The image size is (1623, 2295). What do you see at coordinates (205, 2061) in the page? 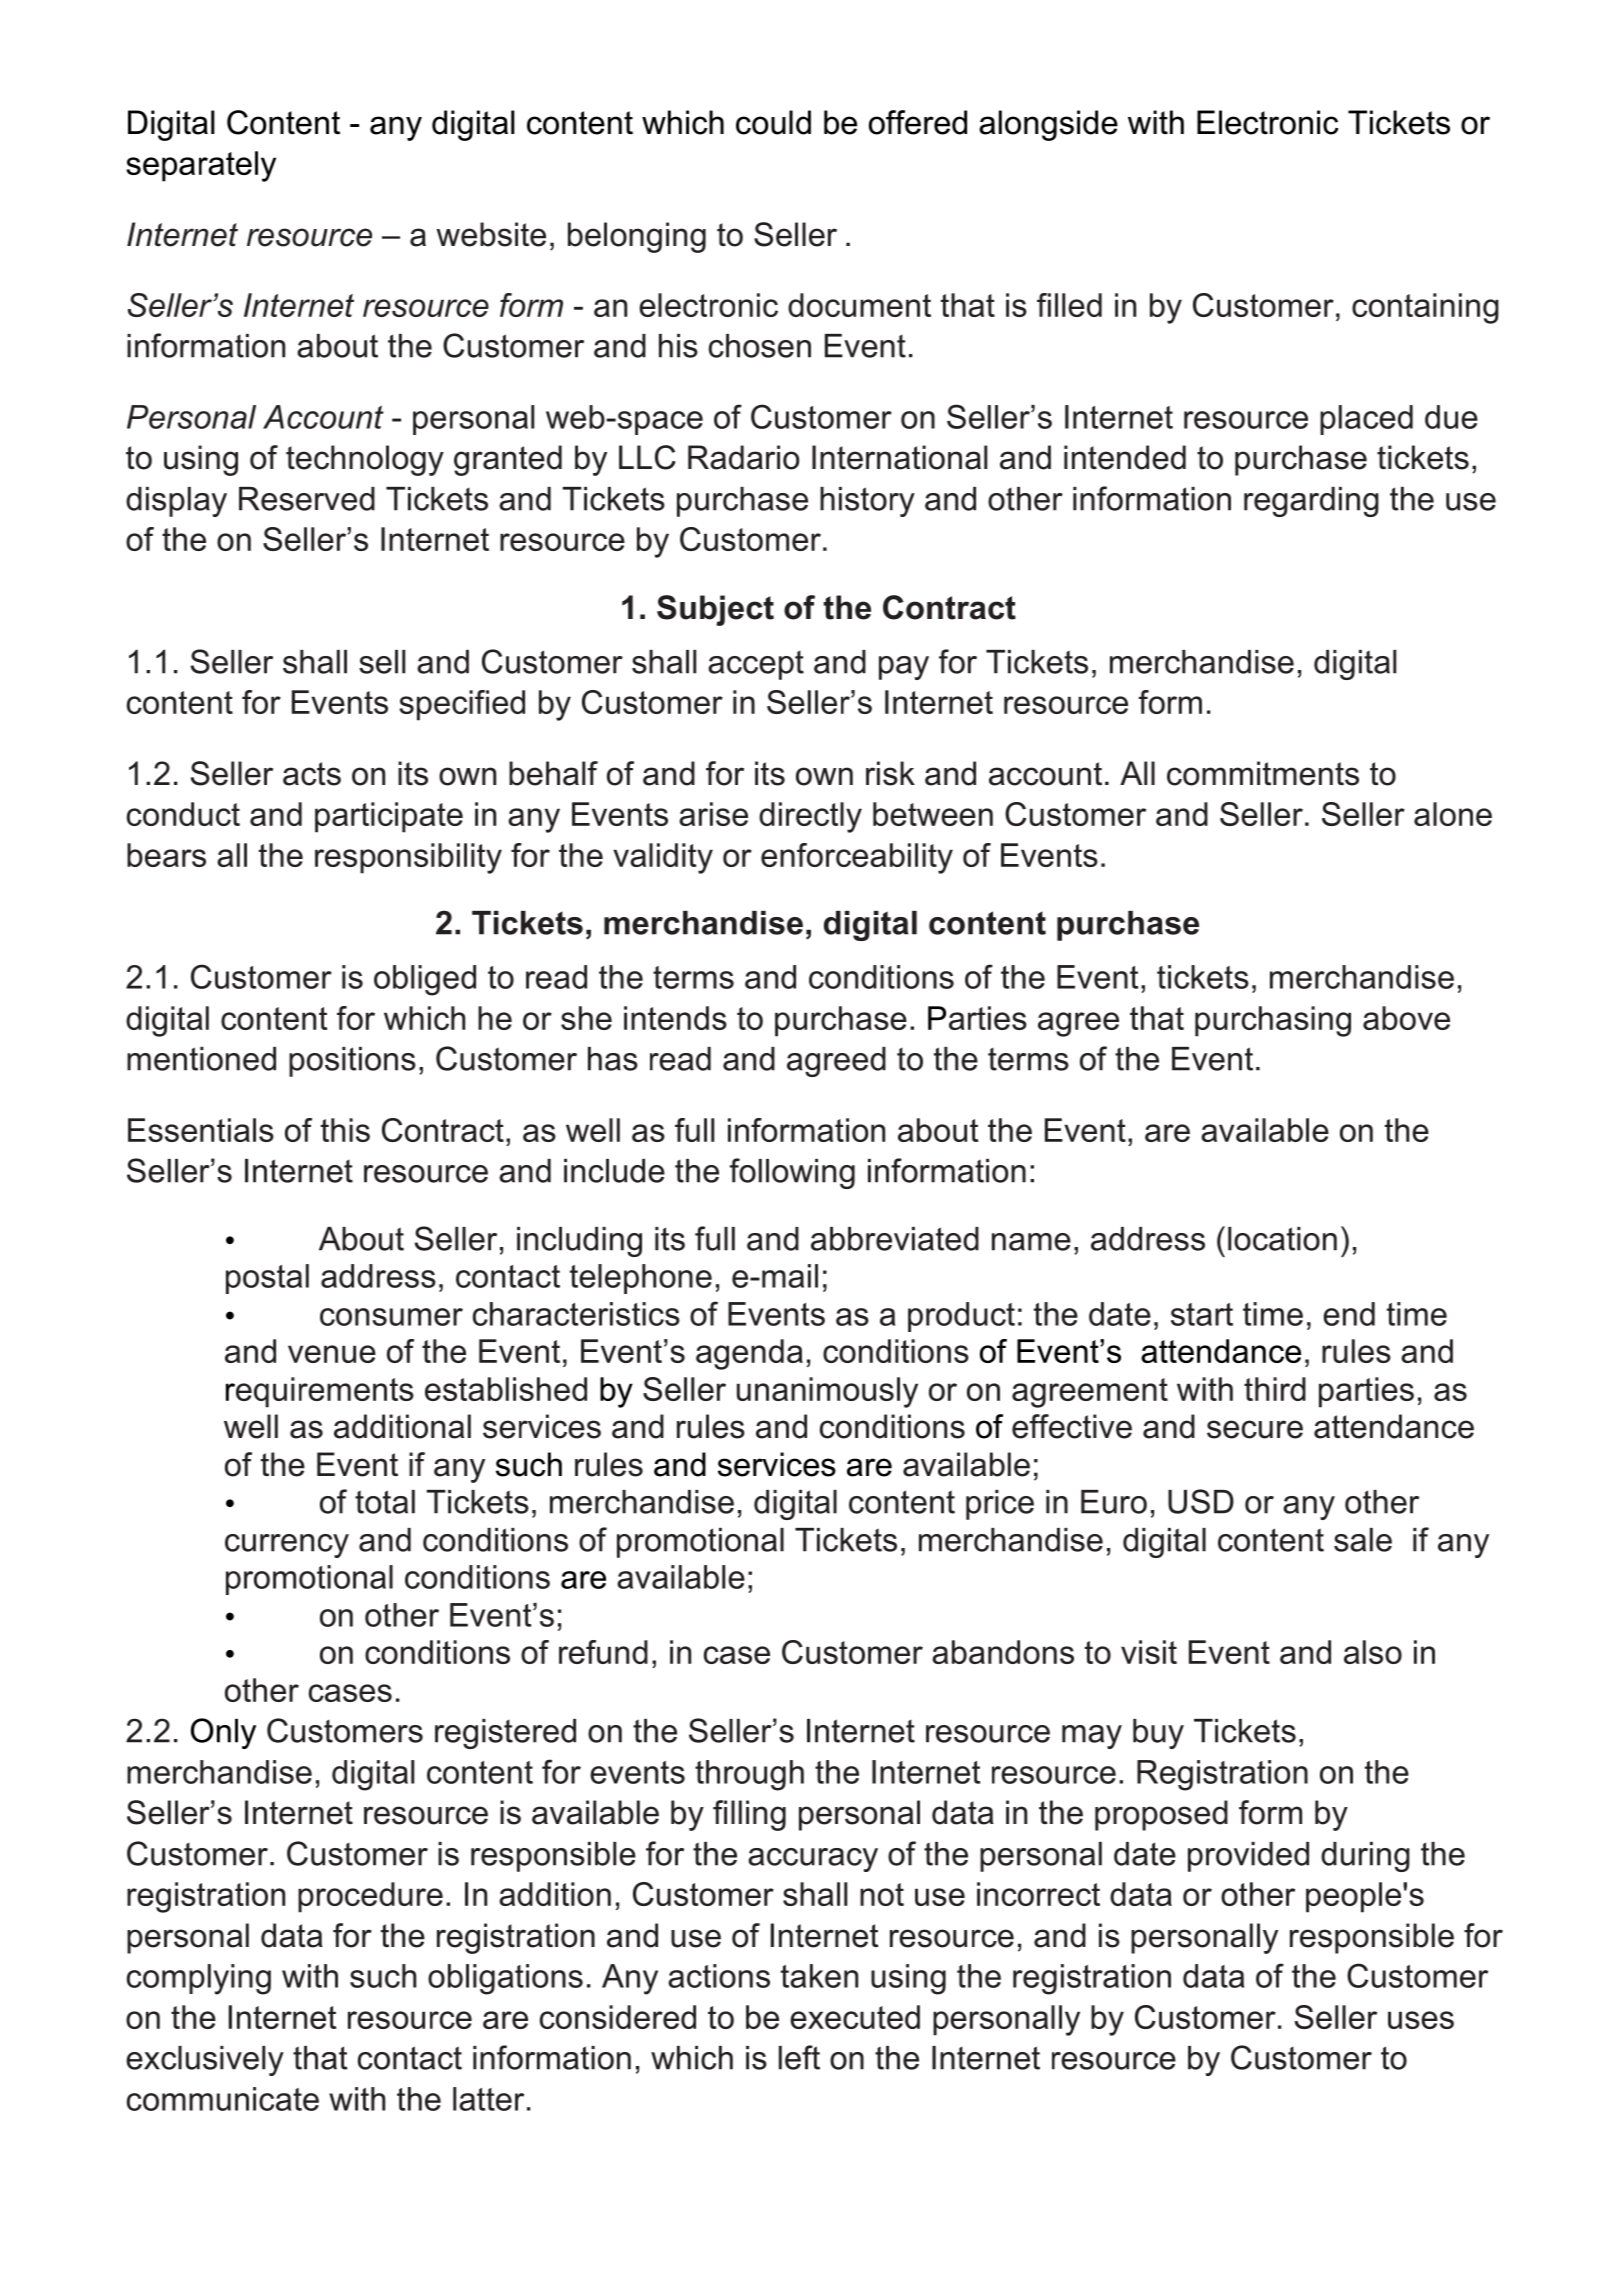
I see `exclusively` at bounding box center [205, 2061].
